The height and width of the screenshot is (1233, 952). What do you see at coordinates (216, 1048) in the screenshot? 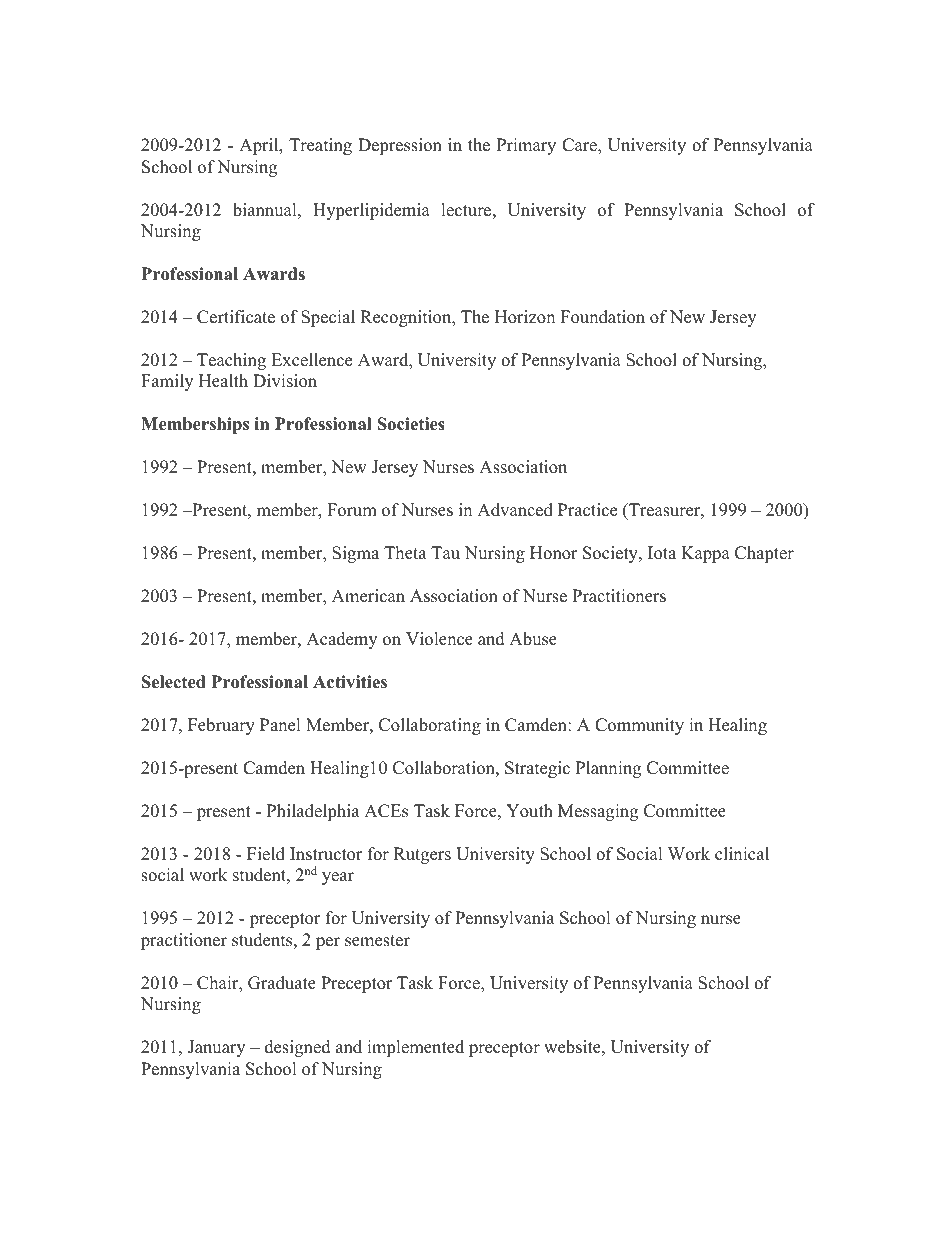
I see `January` at bounding box center [216, 1048].
